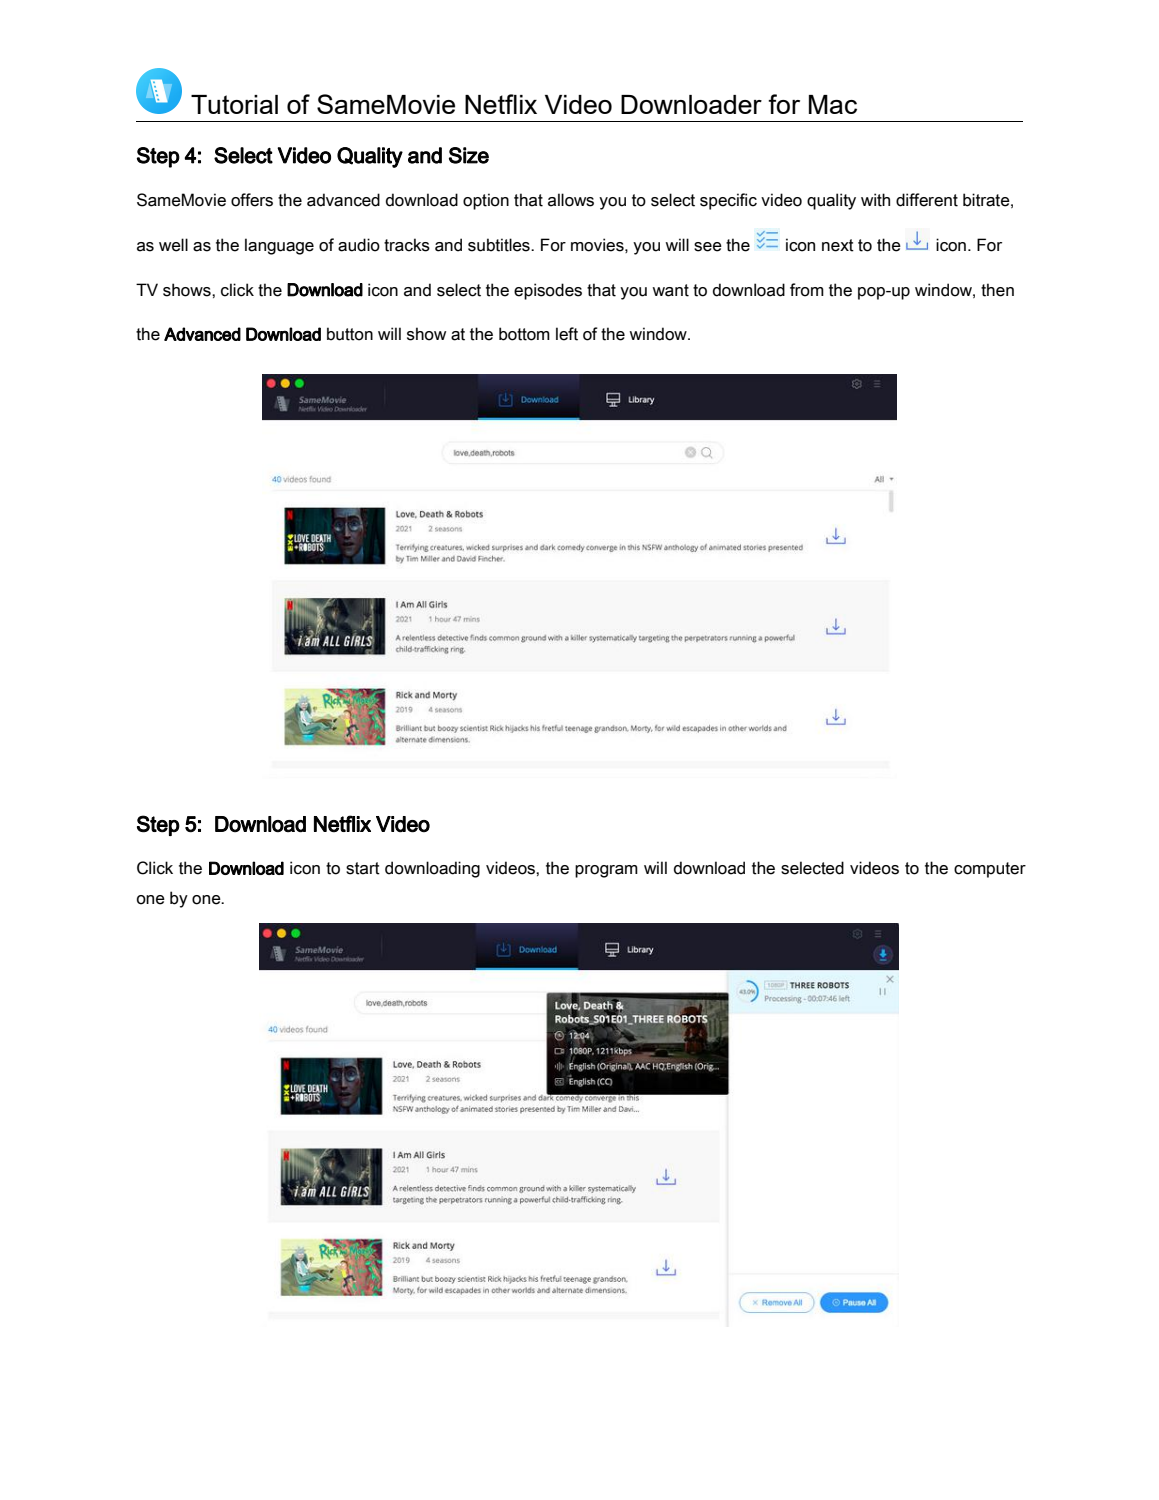  What do you see at coordinates (997, 290) in the screenshot?
I see `then` at bounding box center [997, 290].
